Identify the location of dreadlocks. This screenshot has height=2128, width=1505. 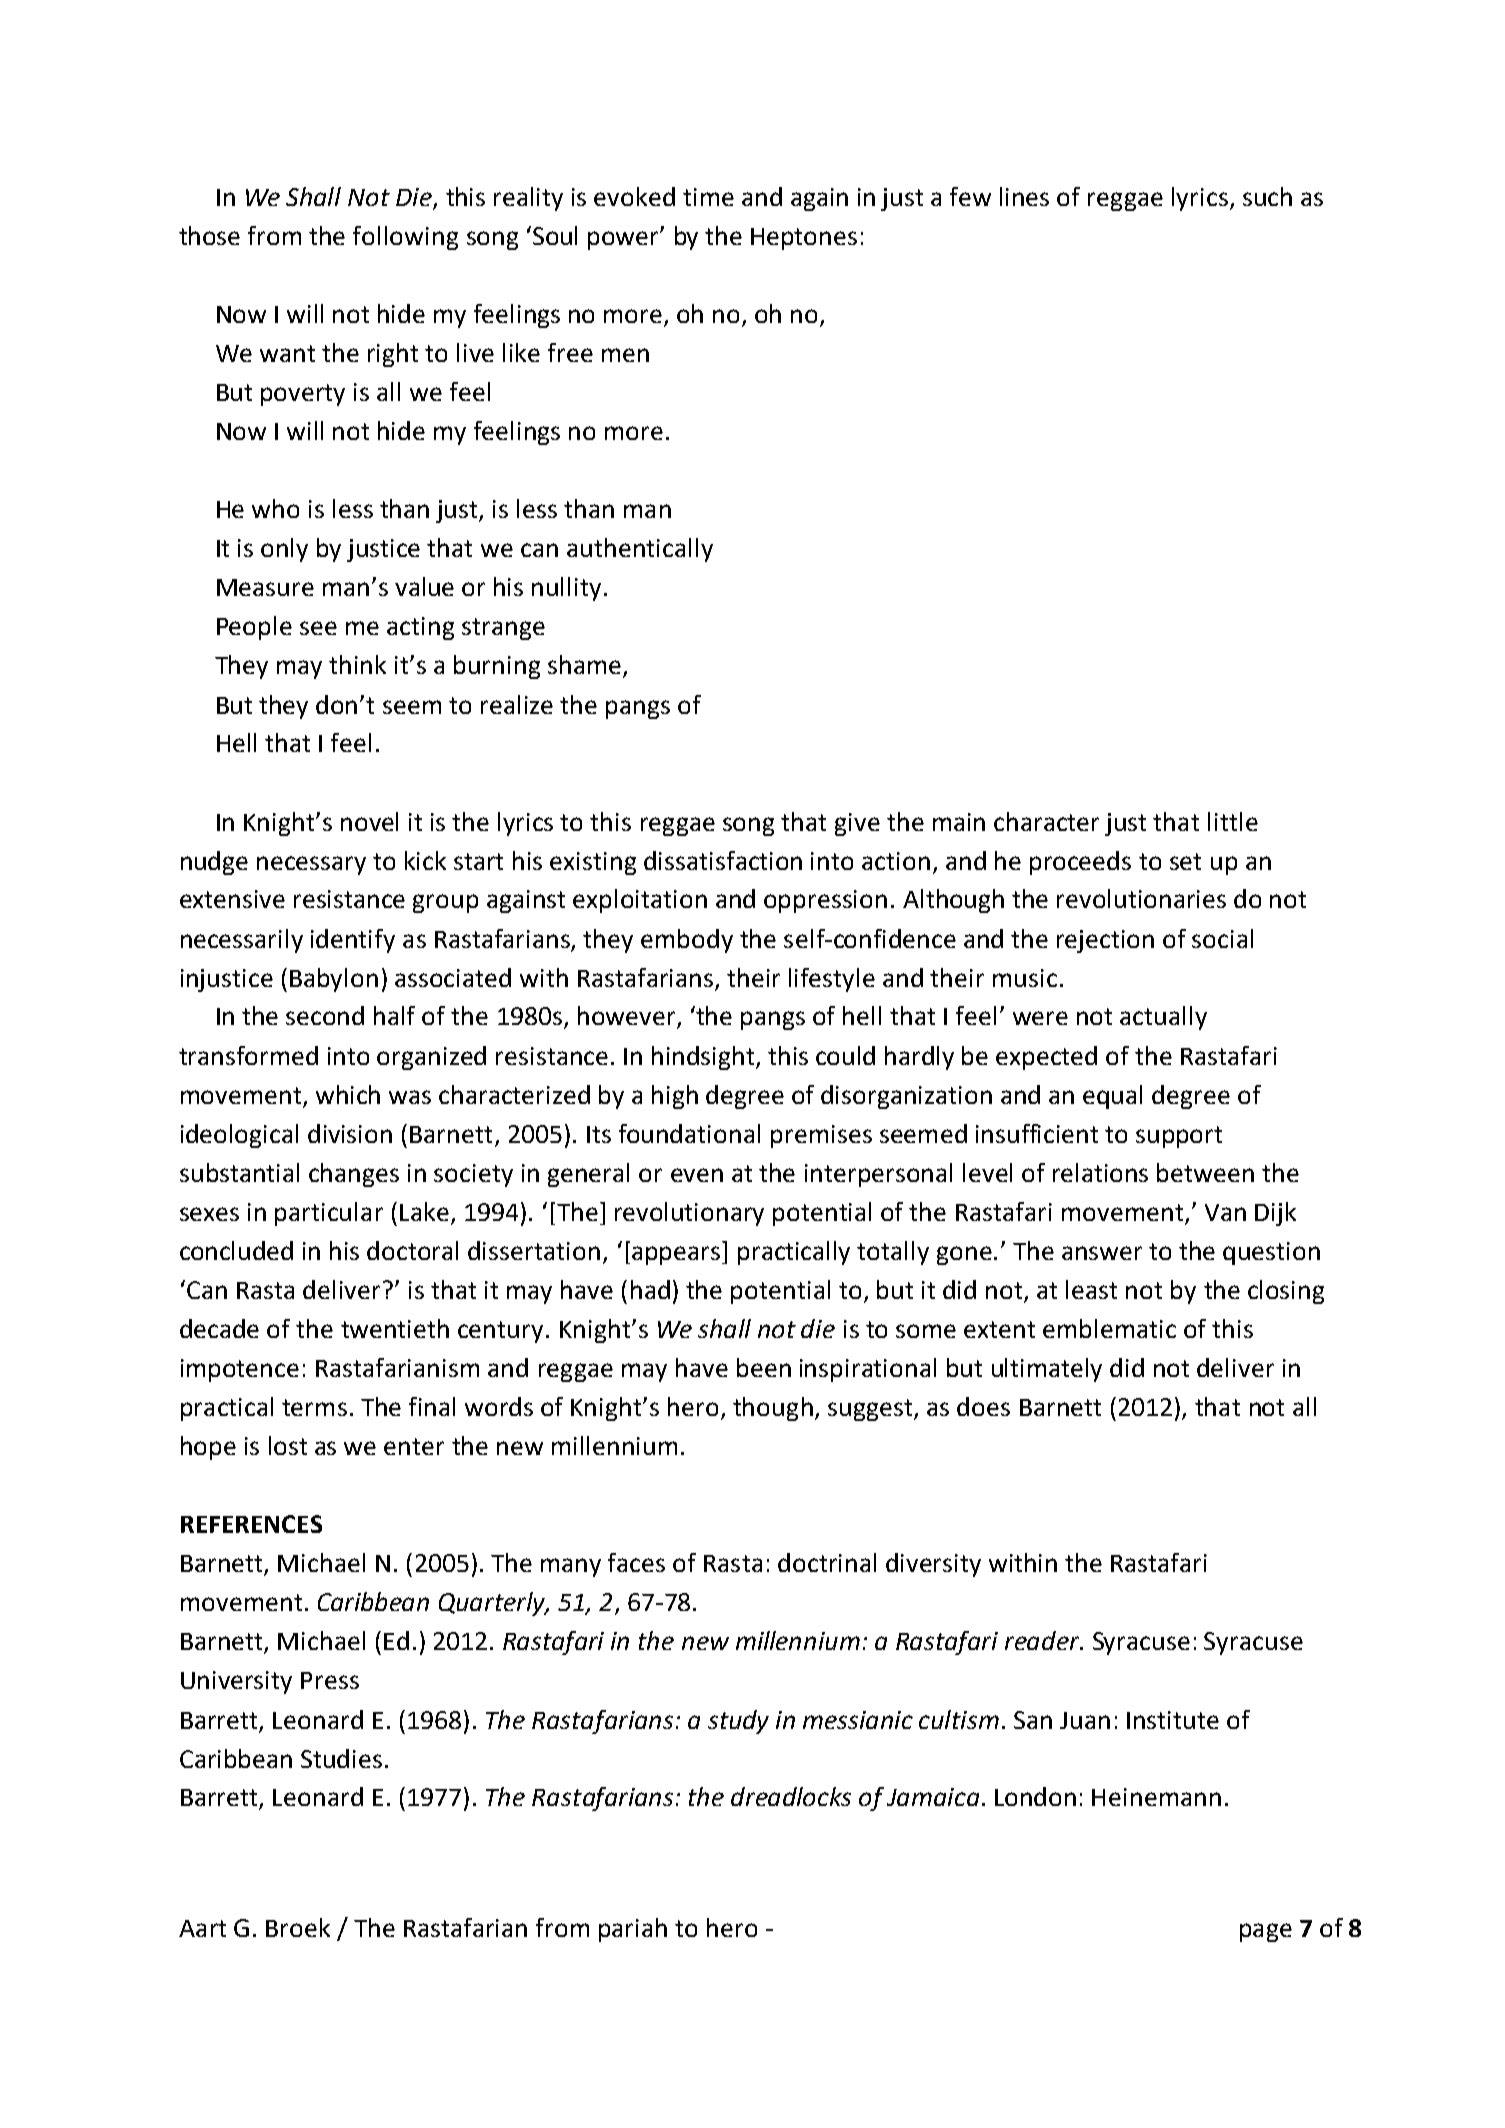
(791, 1796).
